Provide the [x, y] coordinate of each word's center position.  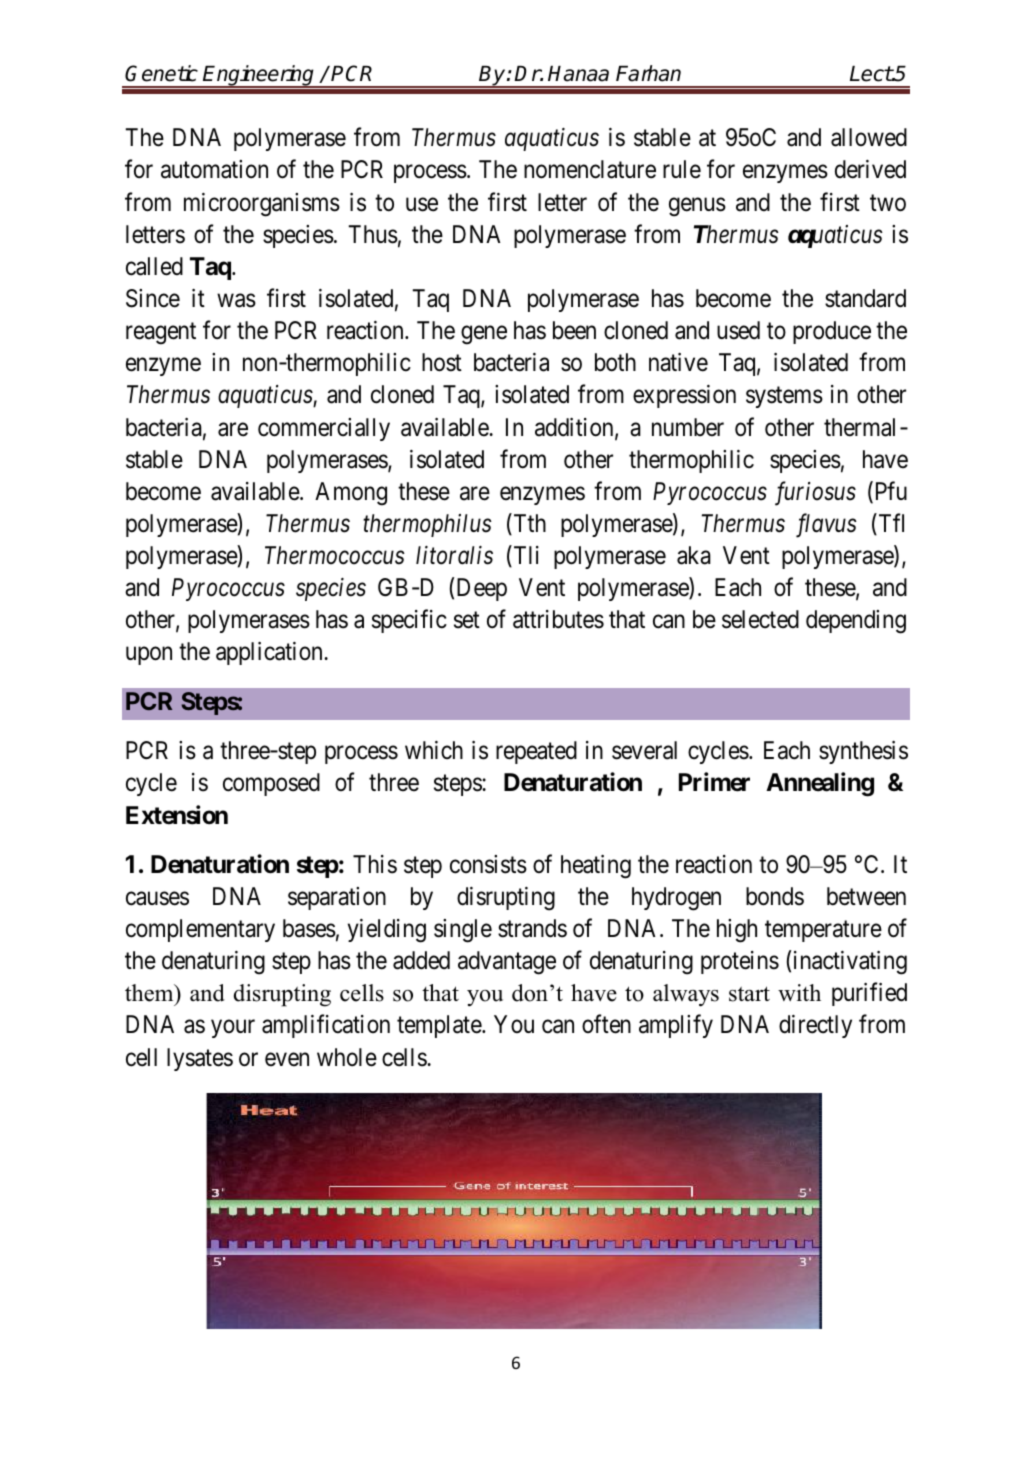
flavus [826, 525]
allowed [869, 137]
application [270, 653]
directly [815, 1026]
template [440, 1026]
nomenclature [590, 169]
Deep [482, 589]
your [233, 1029]
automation [214, 169]
